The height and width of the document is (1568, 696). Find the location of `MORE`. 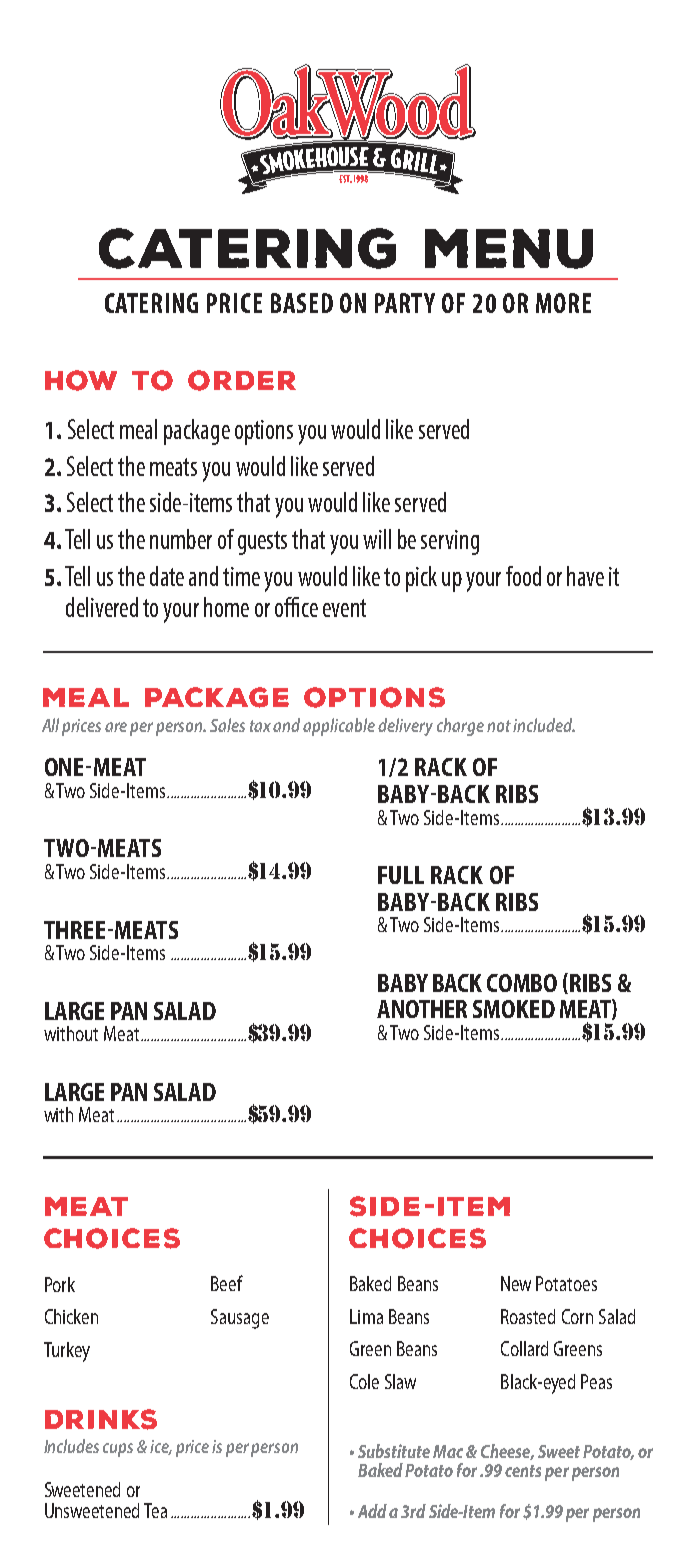

MORE is located at coordinates (563, 303).
